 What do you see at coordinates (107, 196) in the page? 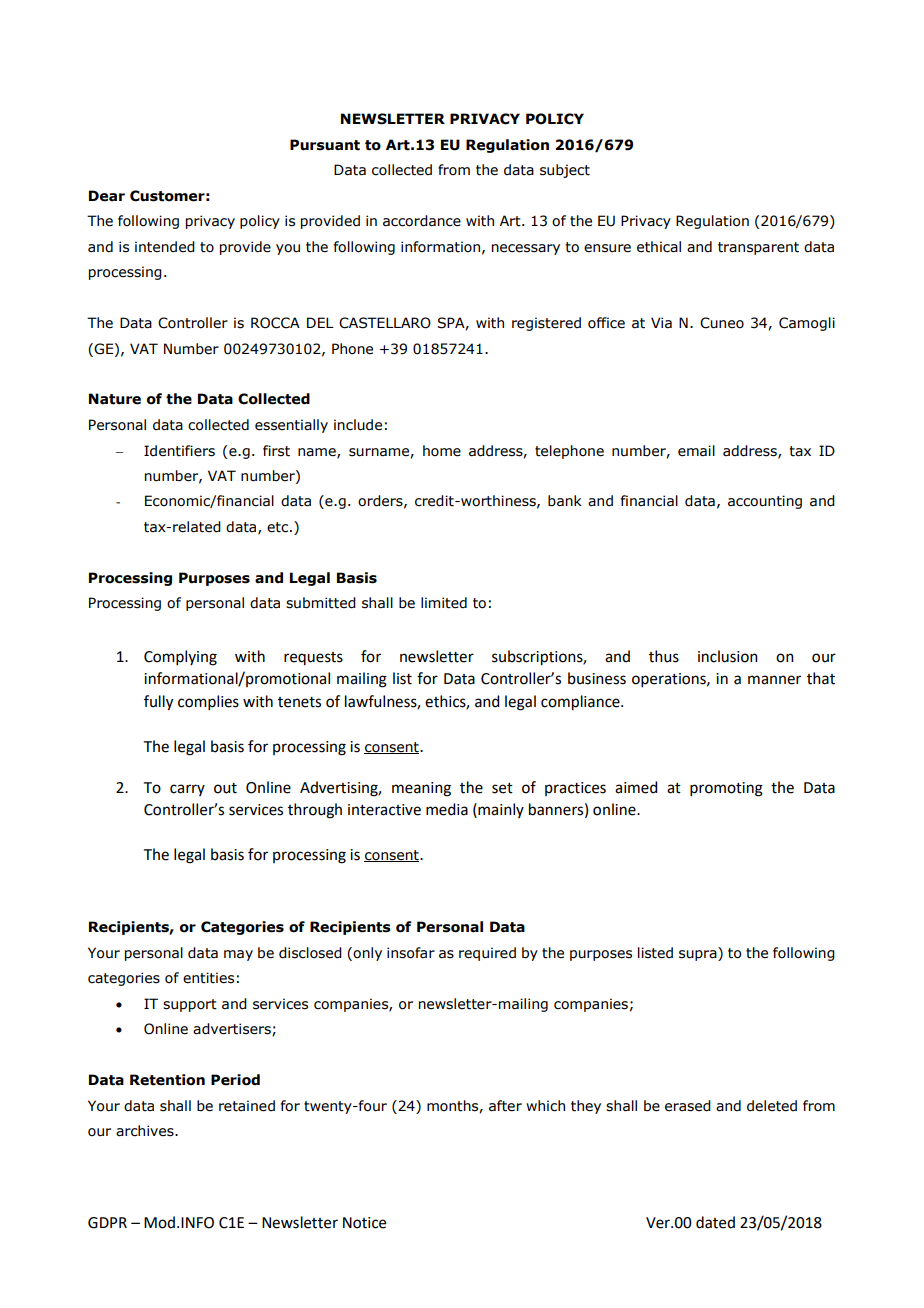
I see `Dear` at bounding box center [107, 196].
